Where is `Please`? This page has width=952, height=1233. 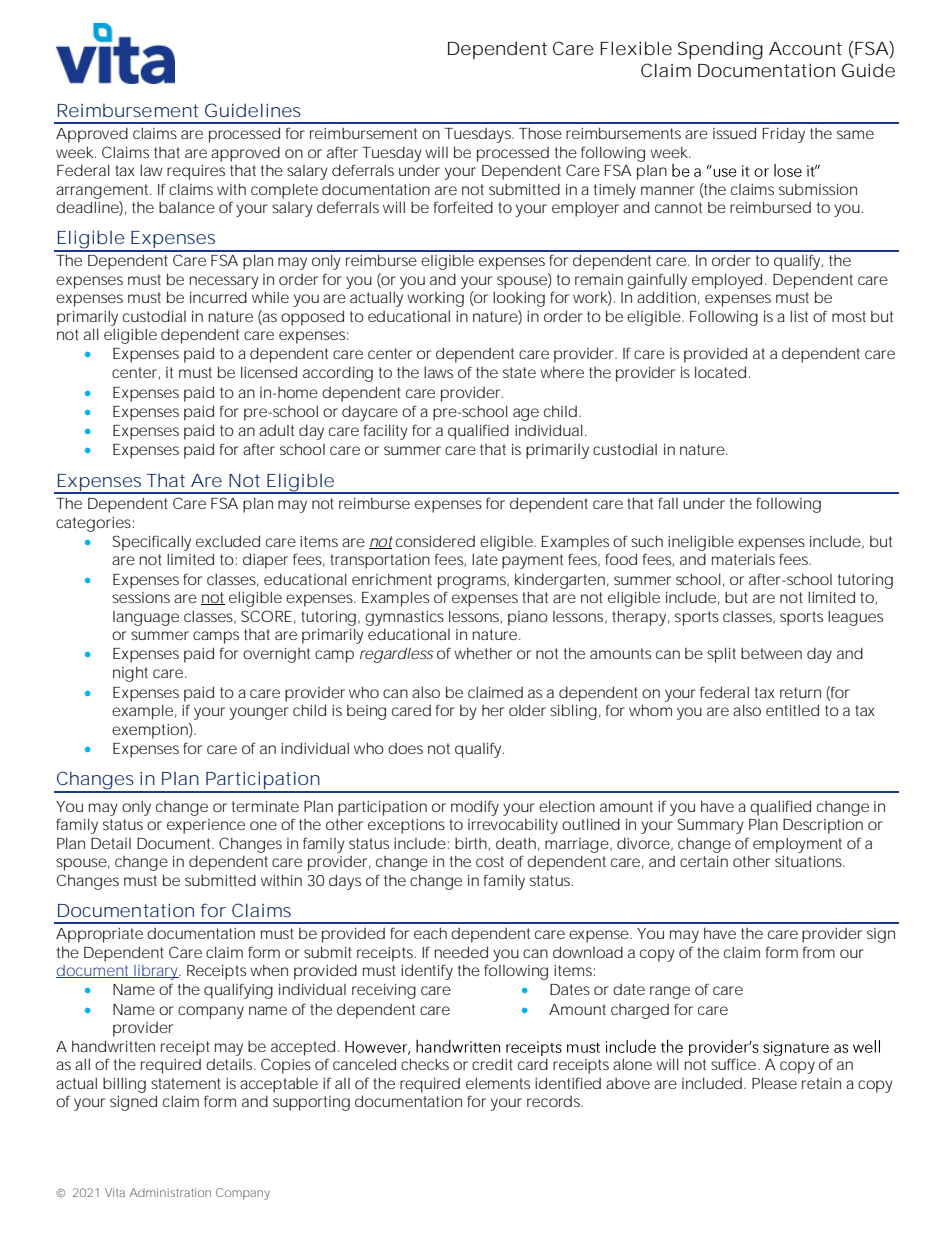 Please is located at coordinates (774, 1083).
